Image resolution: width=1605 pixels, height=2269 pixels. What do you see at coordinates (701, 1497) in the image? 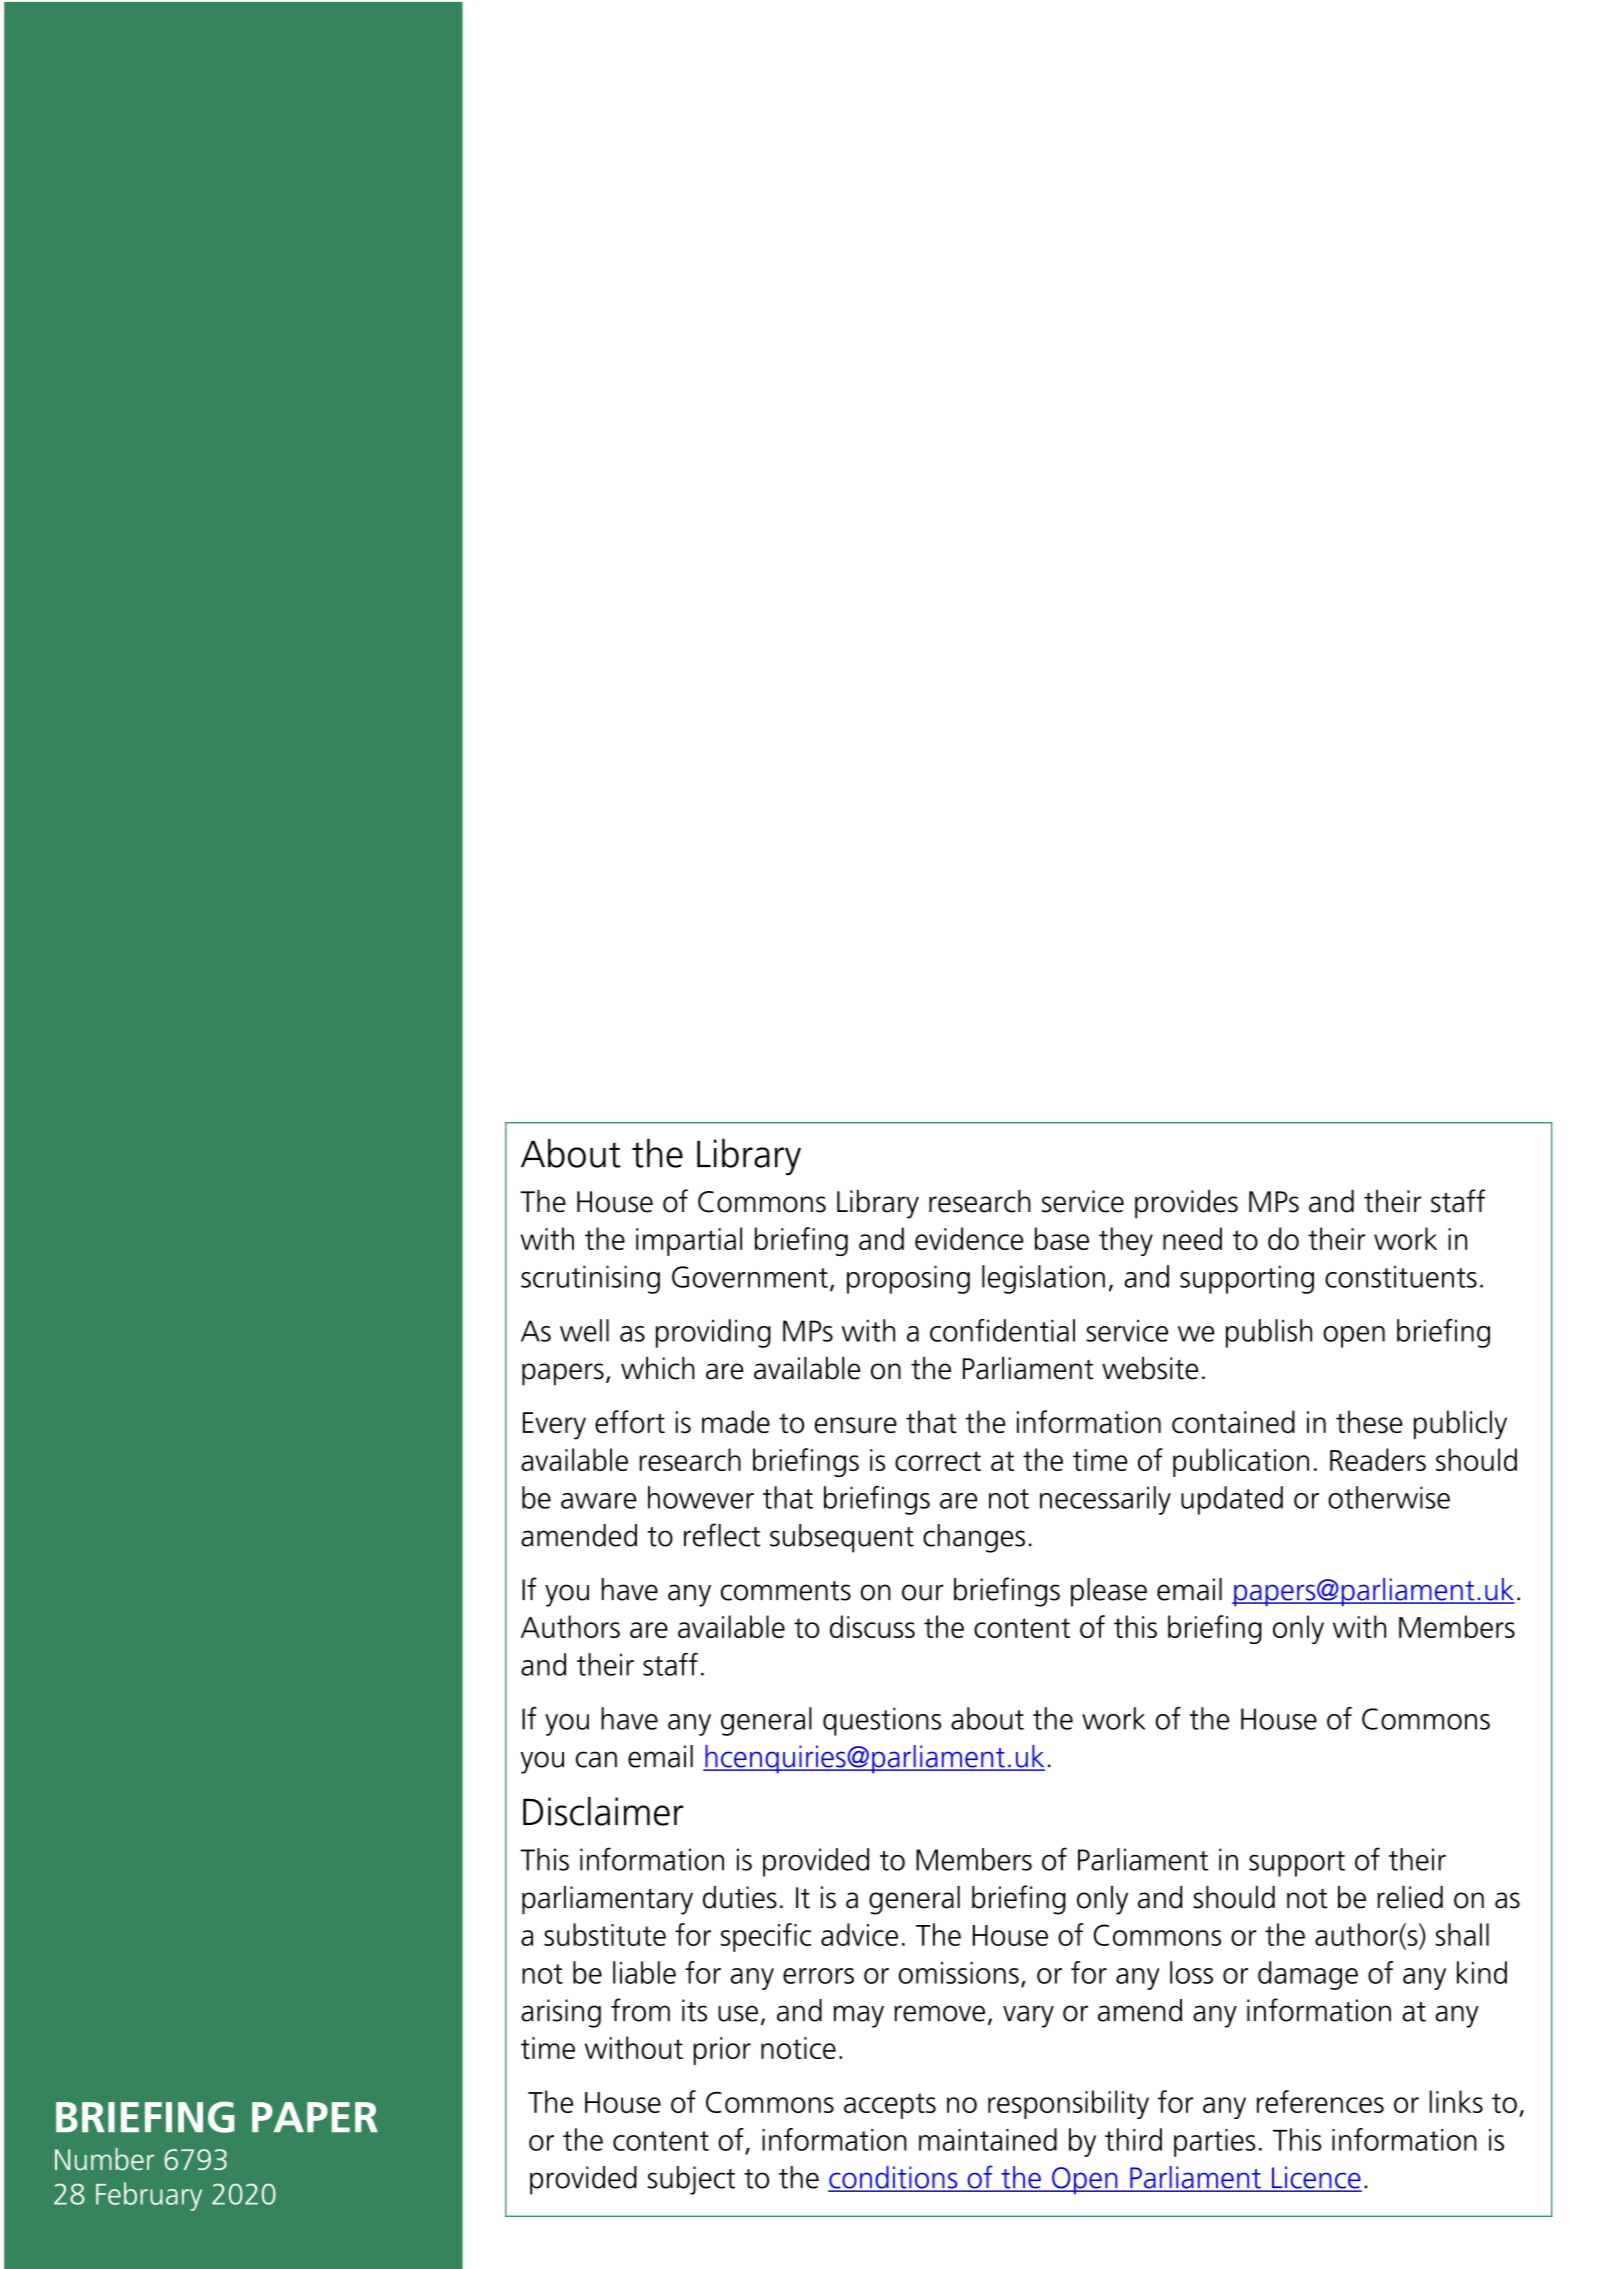
I see `however` at bounding box center [701, 1497].
